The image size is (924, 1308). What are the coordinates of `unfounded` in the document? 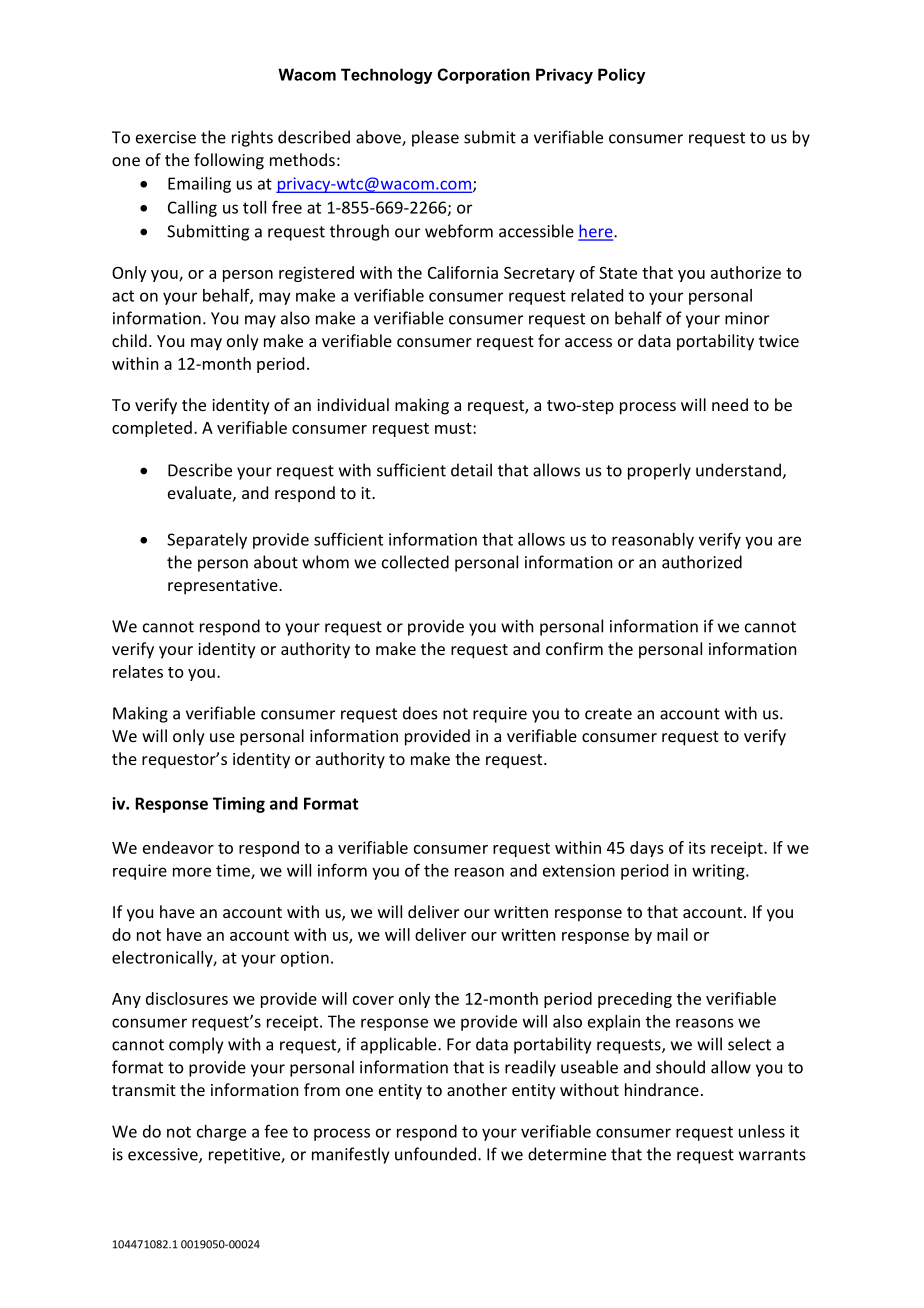 It's located at (435, 1154).
